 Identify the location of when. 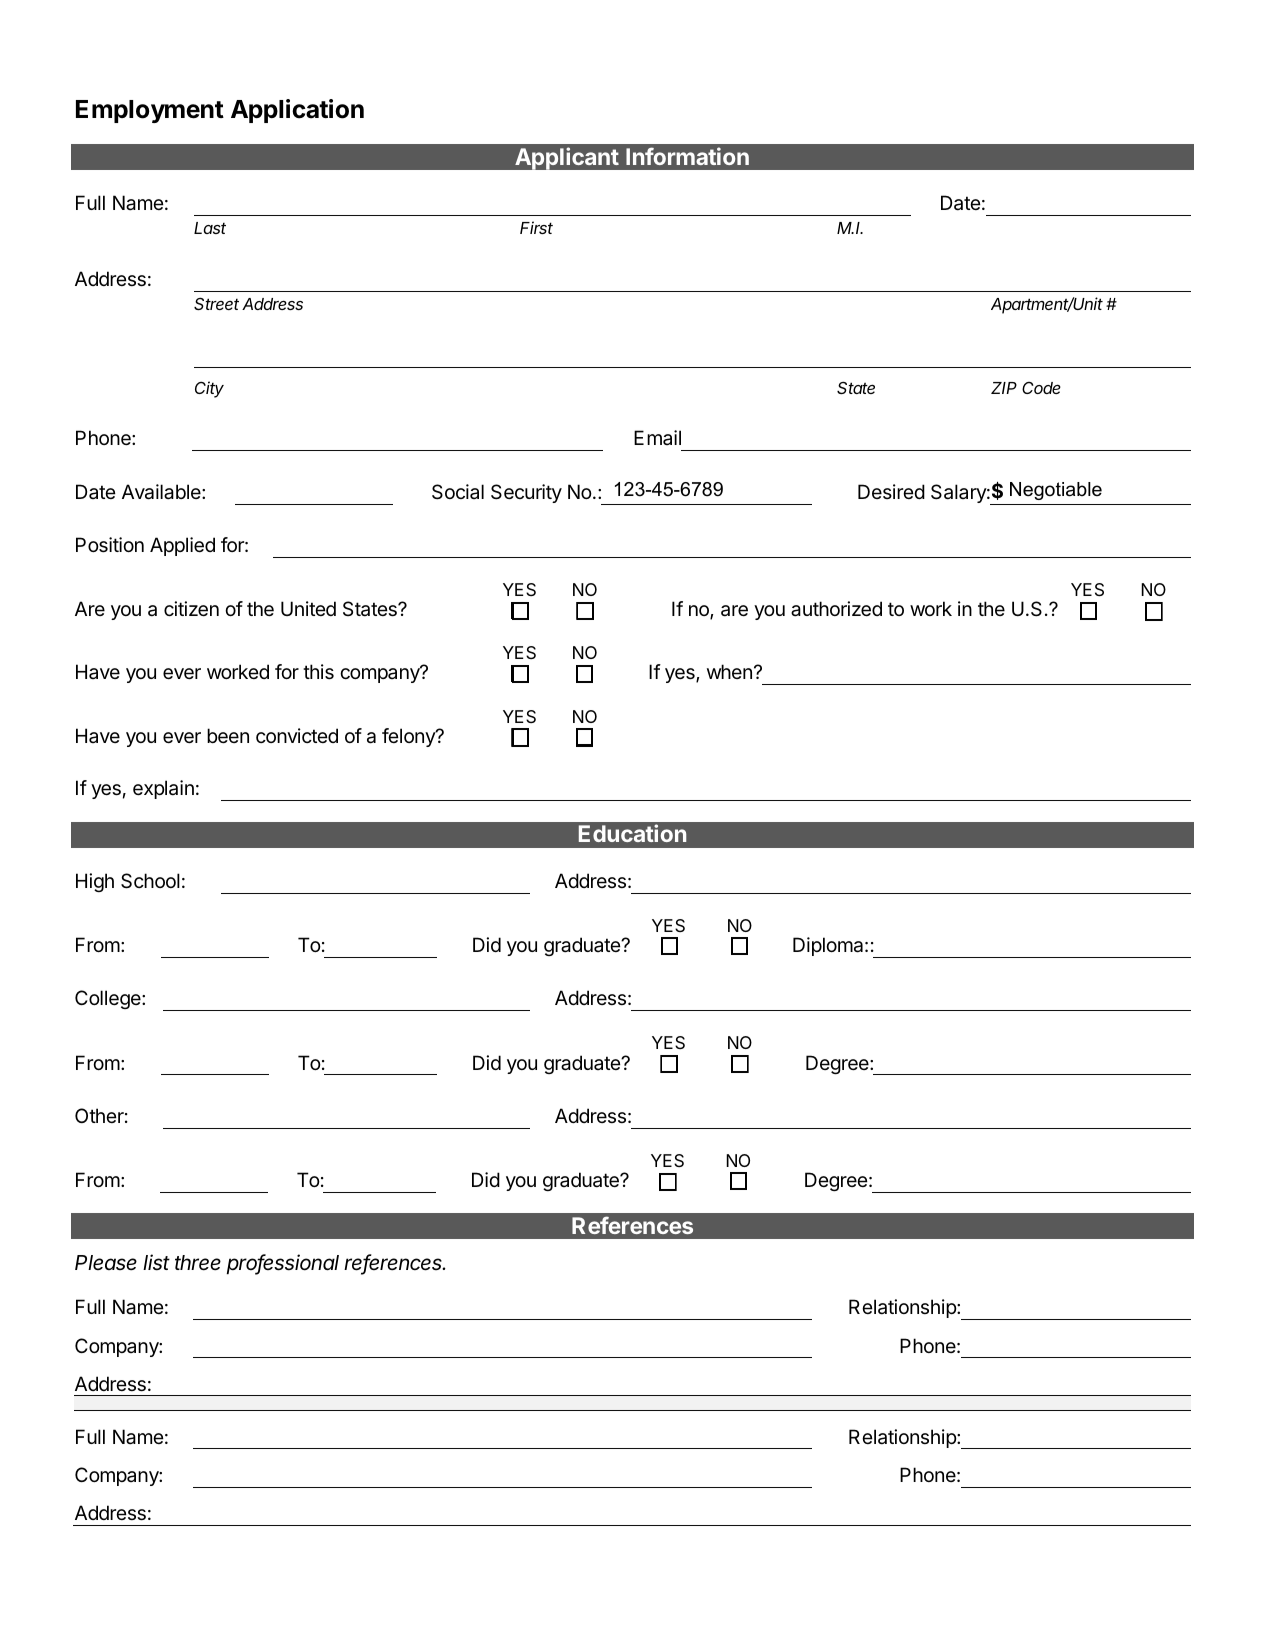
(729, 671).
